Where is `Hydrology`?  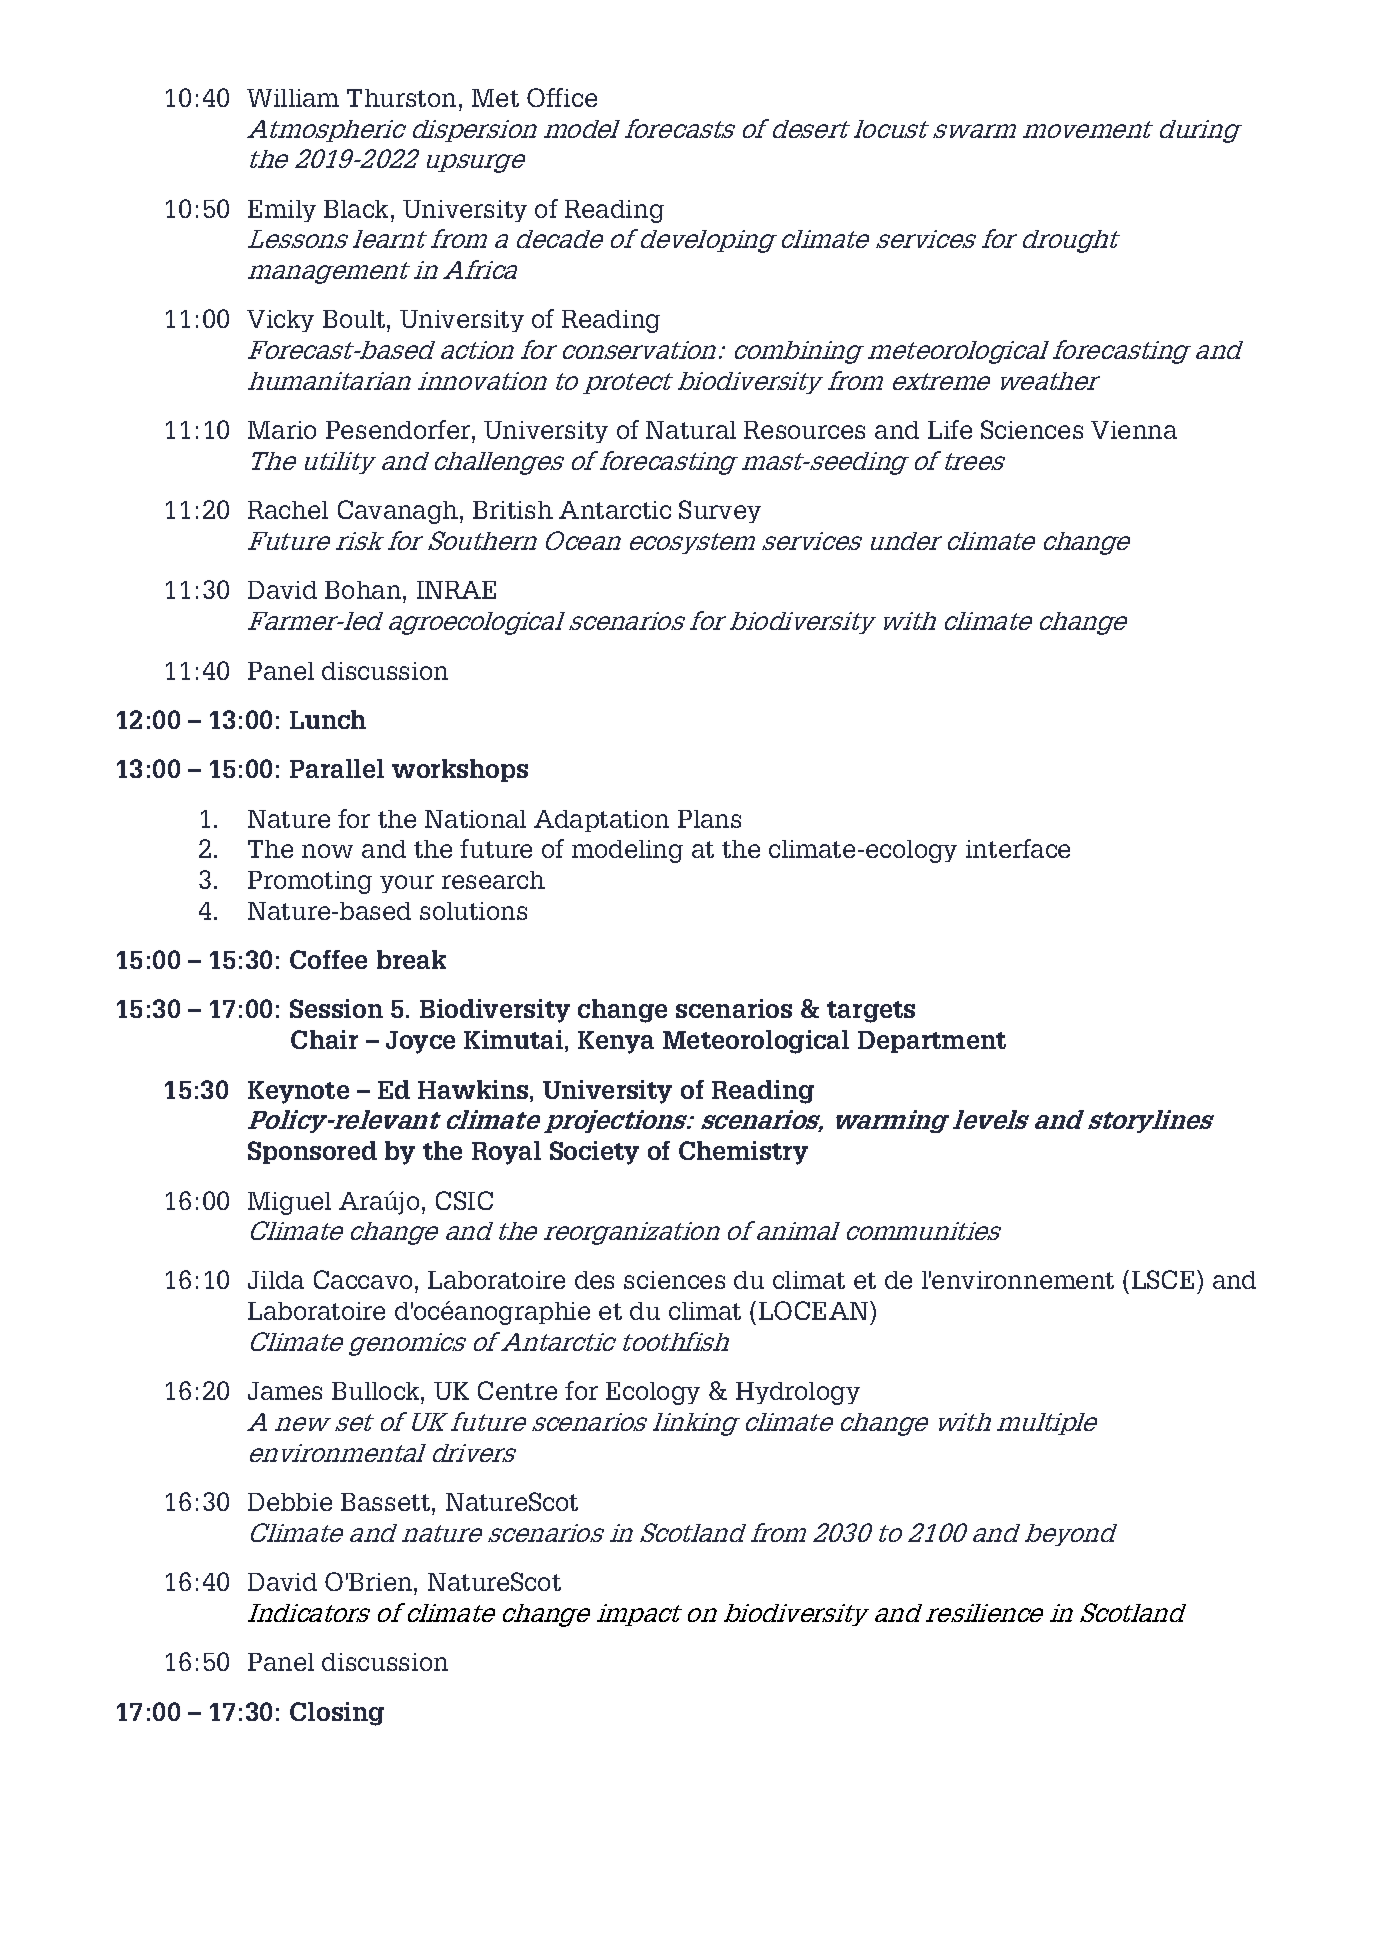
Hydrology is located at coordinates (798, 1393).
